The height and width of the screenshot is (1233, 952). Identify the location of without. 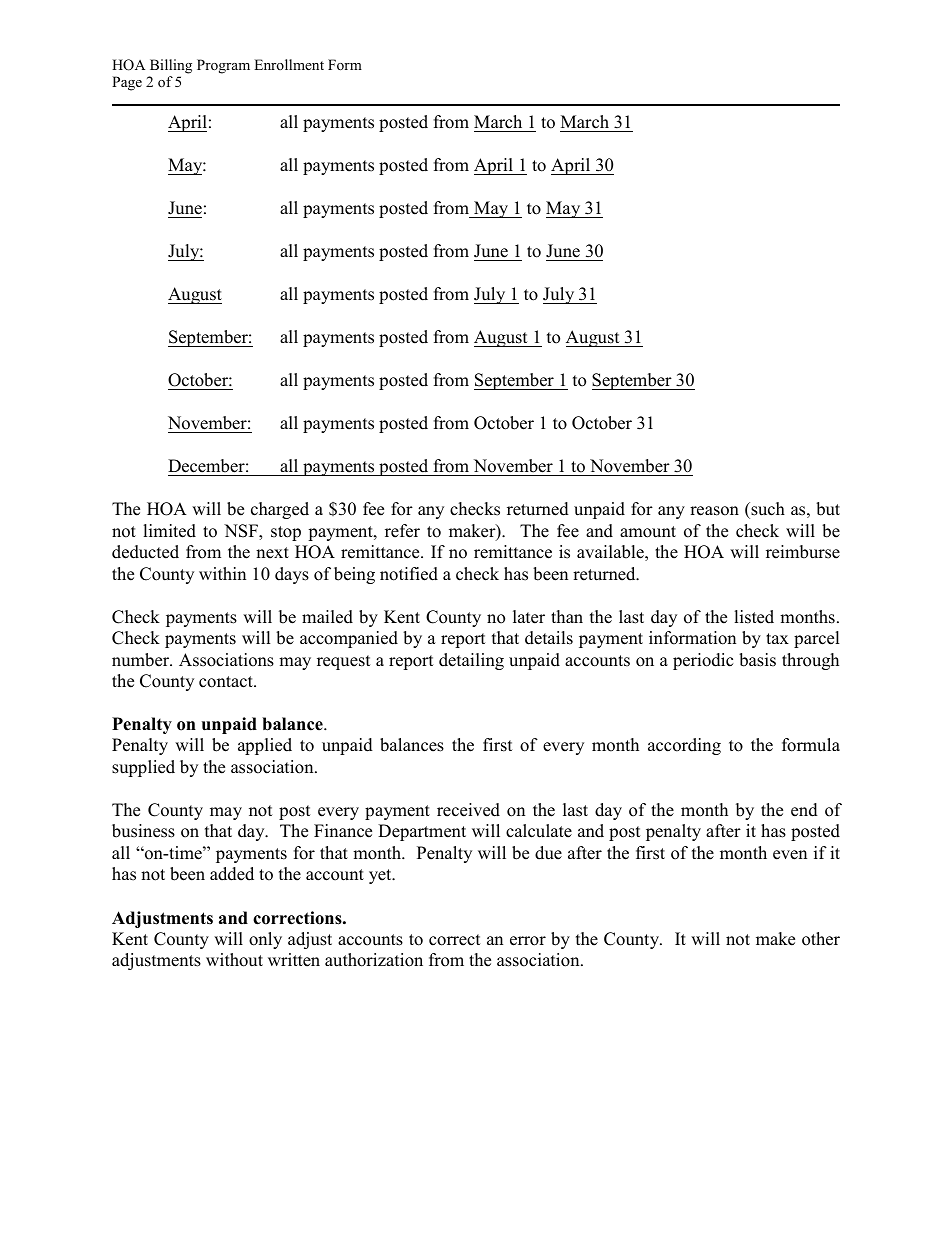
(234, 960).
